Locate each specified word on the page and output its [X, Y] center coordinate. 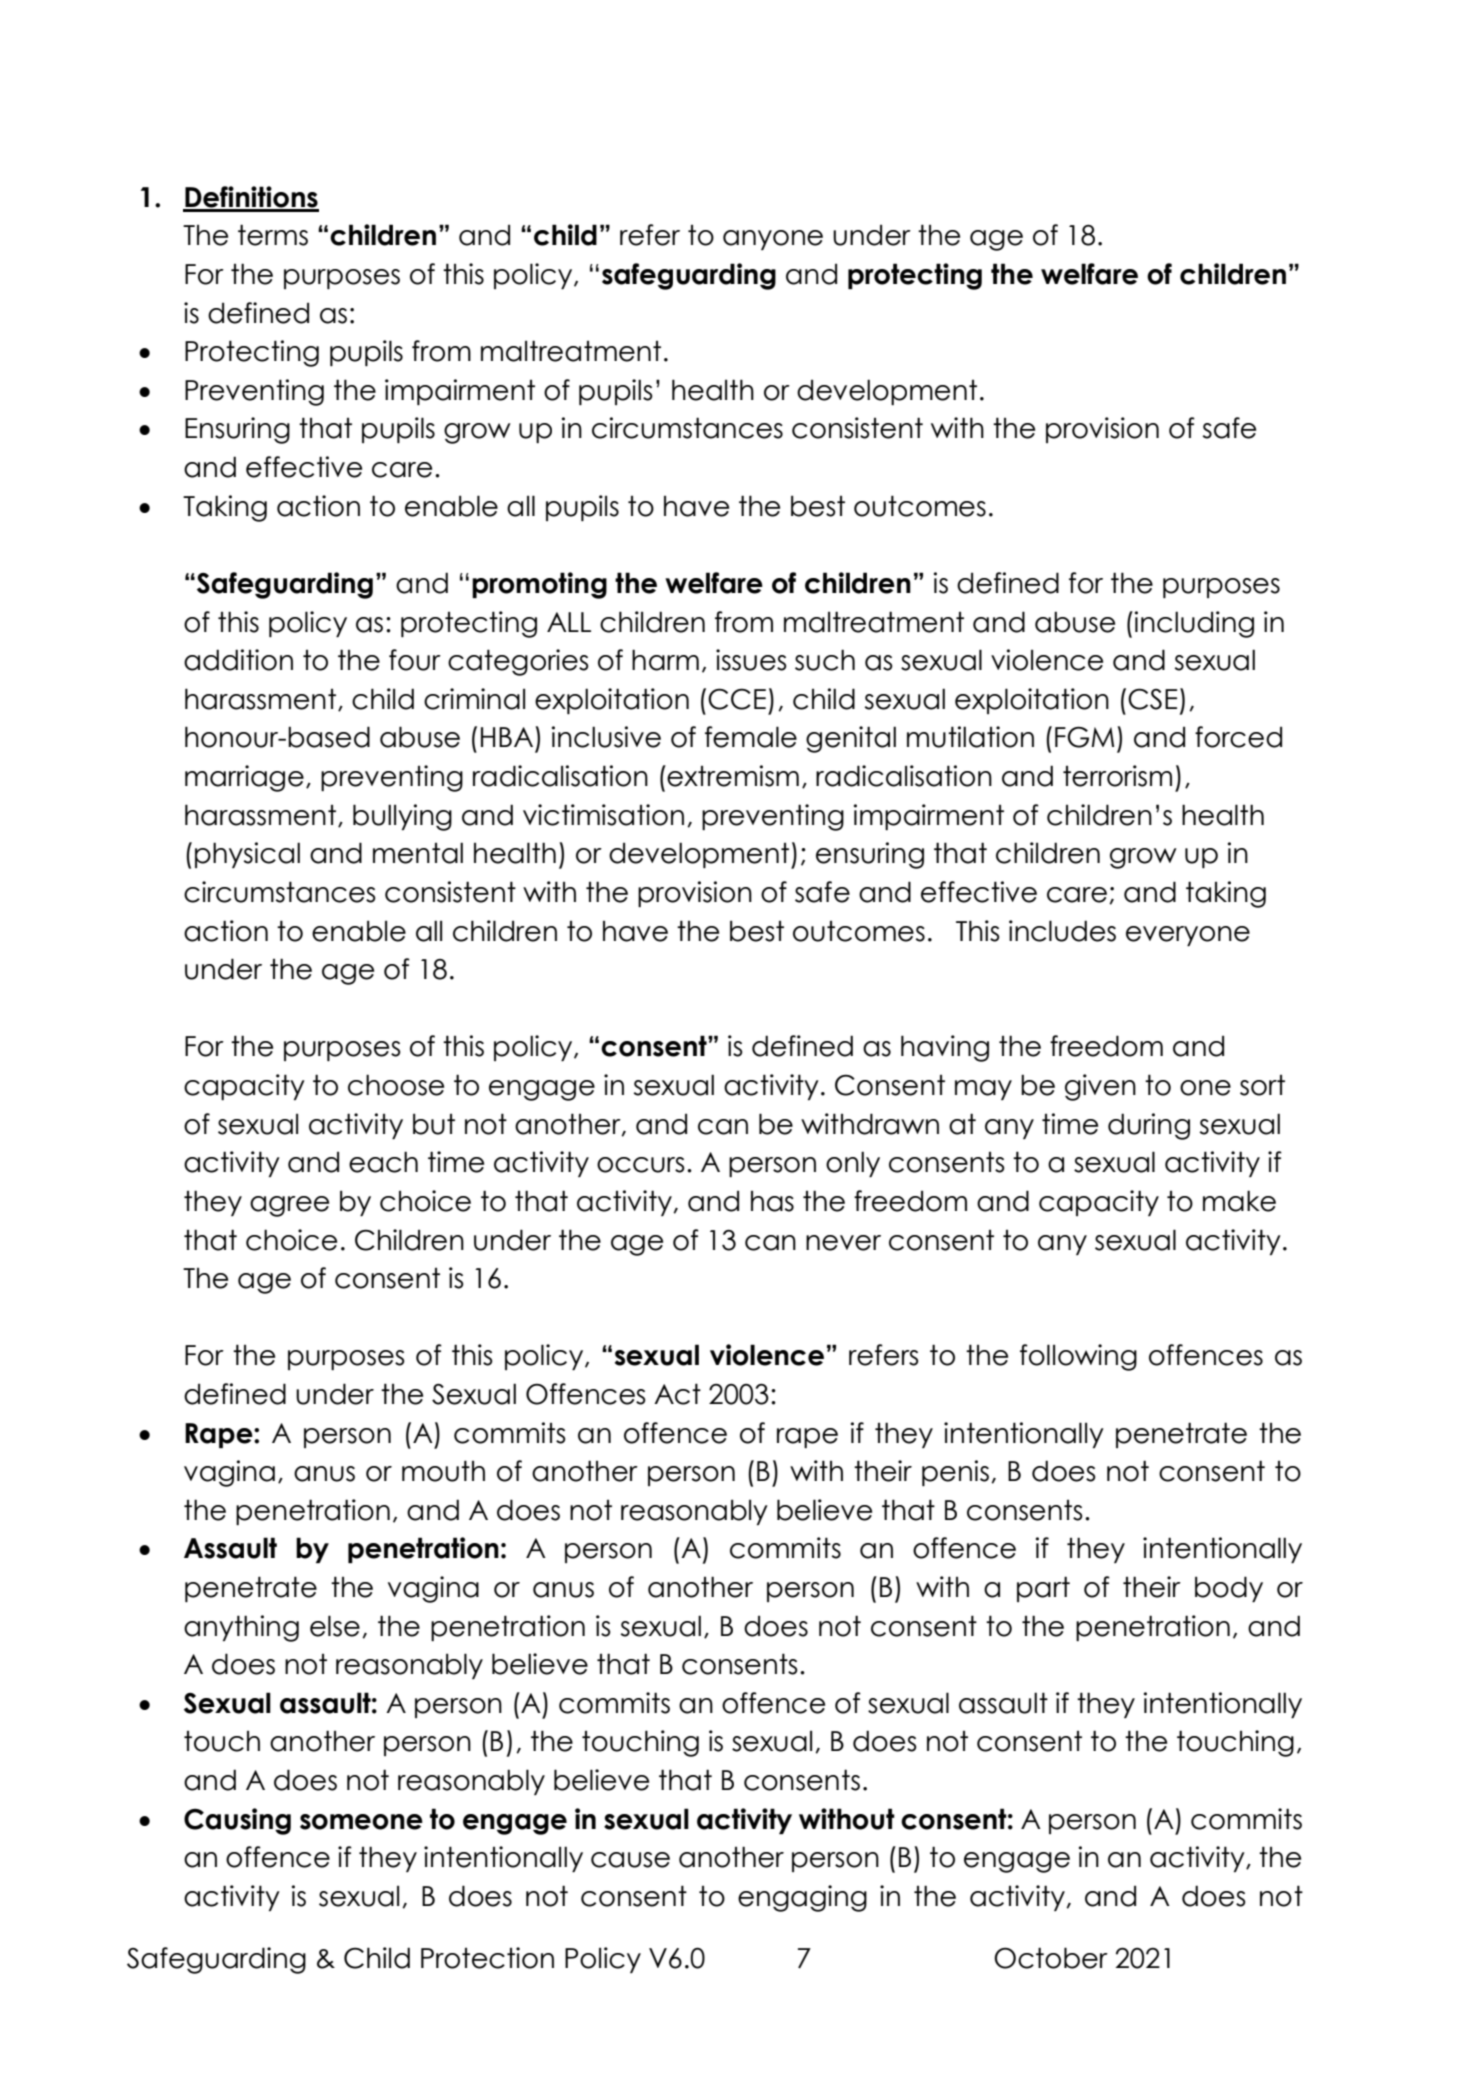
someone [361, 1822]
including [1194, 624]
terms [273, 235]
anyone [773, 240]
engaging [802, 1898]
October [1051, 1958]
